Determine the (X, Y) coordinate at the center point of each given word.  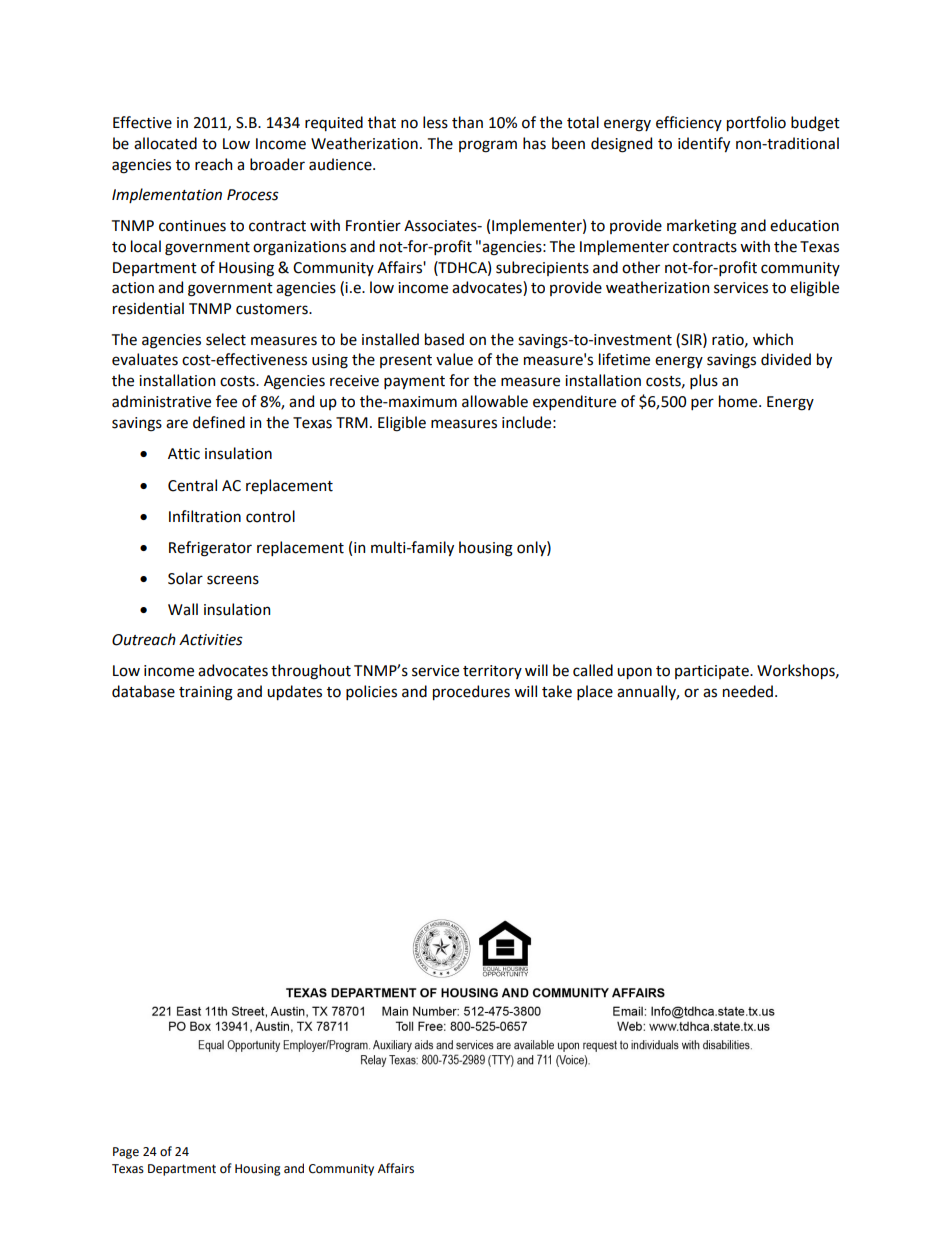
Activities (211, 640)
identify (704, 144)
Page (126, 1153)
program (488, 146)
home (739, 401)
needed (748, 691)
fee (226, 401)
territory (492, 672)
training (206, 693)
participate (713, 672)
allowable (495, 401)
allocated (165, 143)
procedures (471, 692)
